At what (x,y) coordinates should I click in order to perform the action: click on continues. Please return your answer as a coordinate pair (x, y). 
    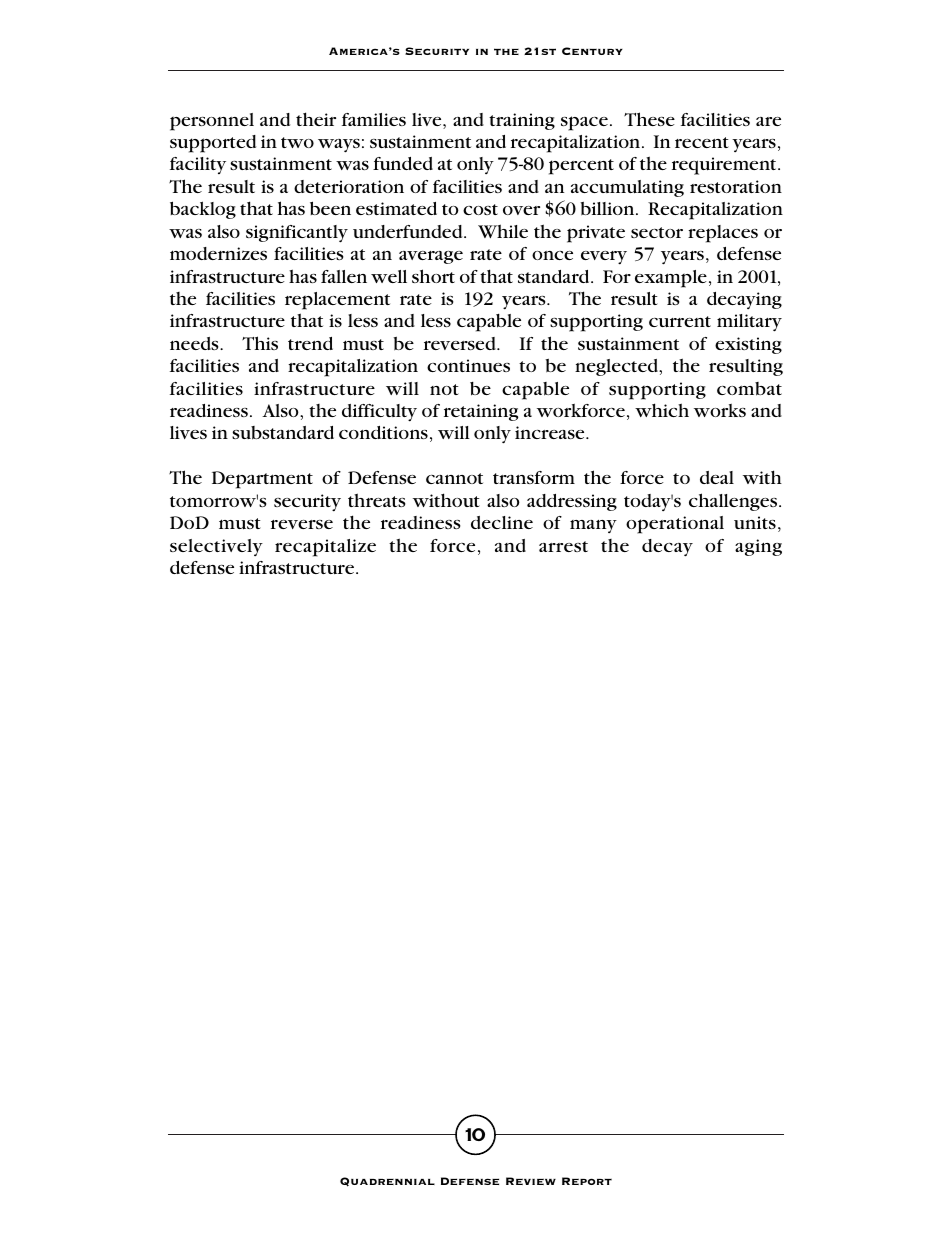
    Looking at the image, I should click on (468, 365).
